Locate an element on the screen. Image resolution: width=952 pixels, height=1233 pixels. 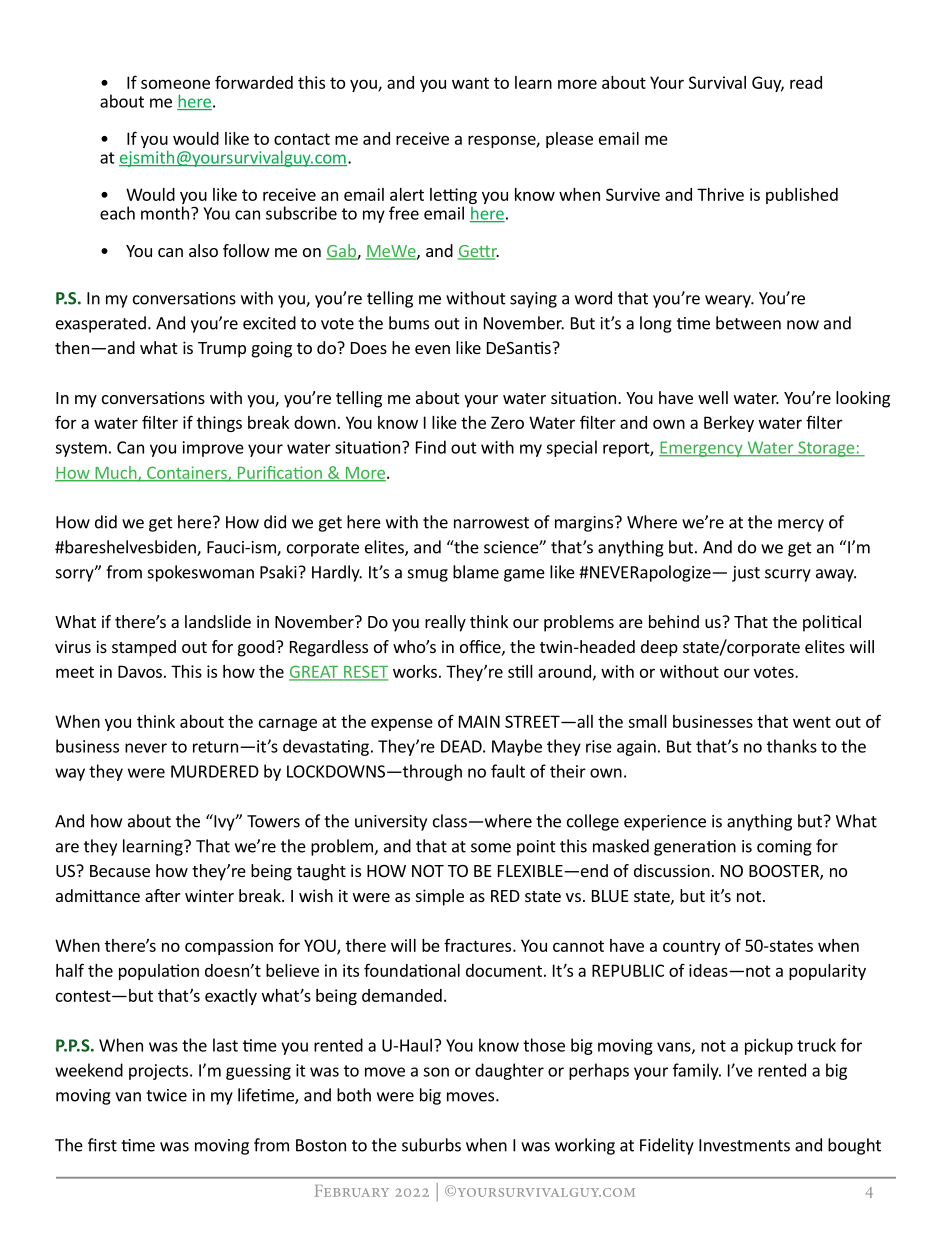
read is located at coordinates (806, 82).
